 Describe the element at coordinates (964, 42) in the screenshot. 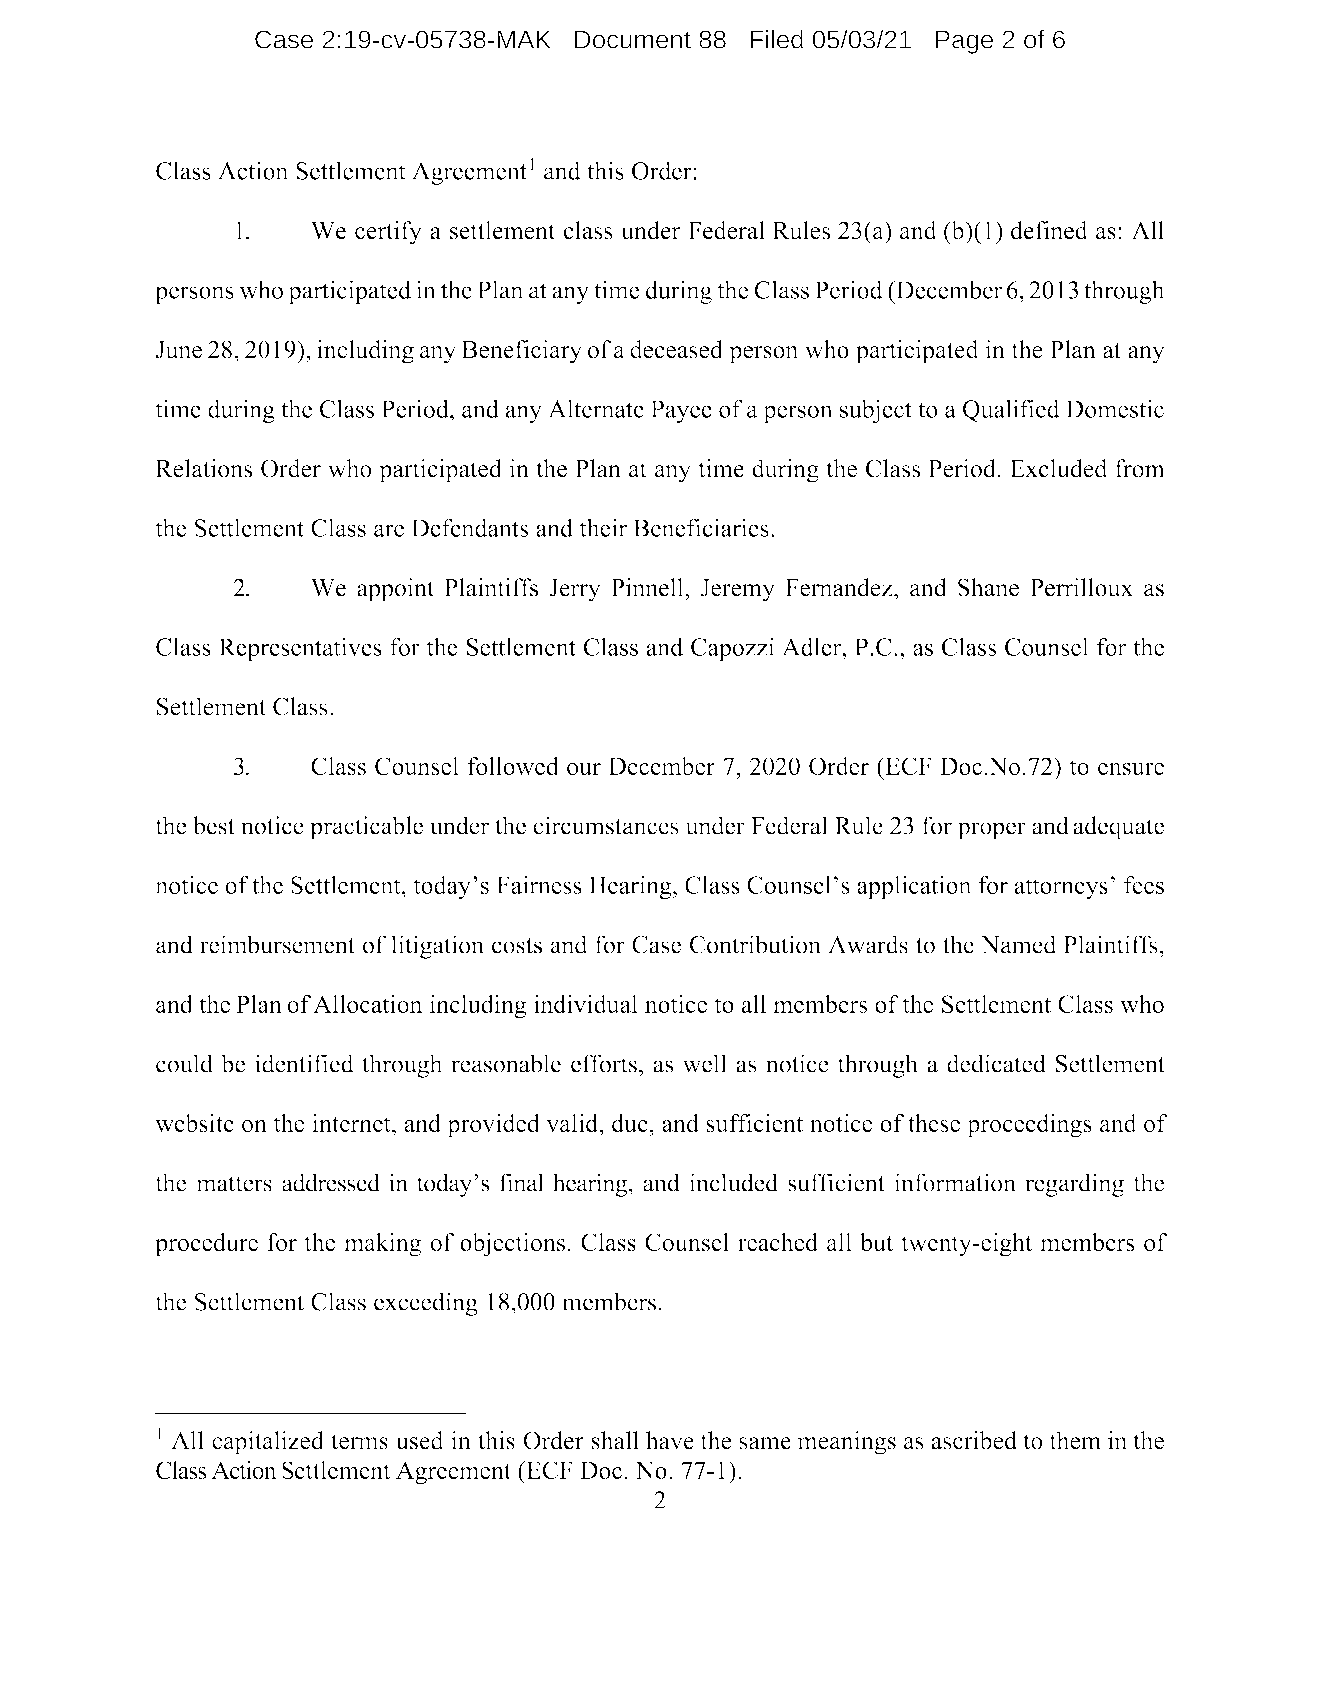

I see `Page` at that location.
